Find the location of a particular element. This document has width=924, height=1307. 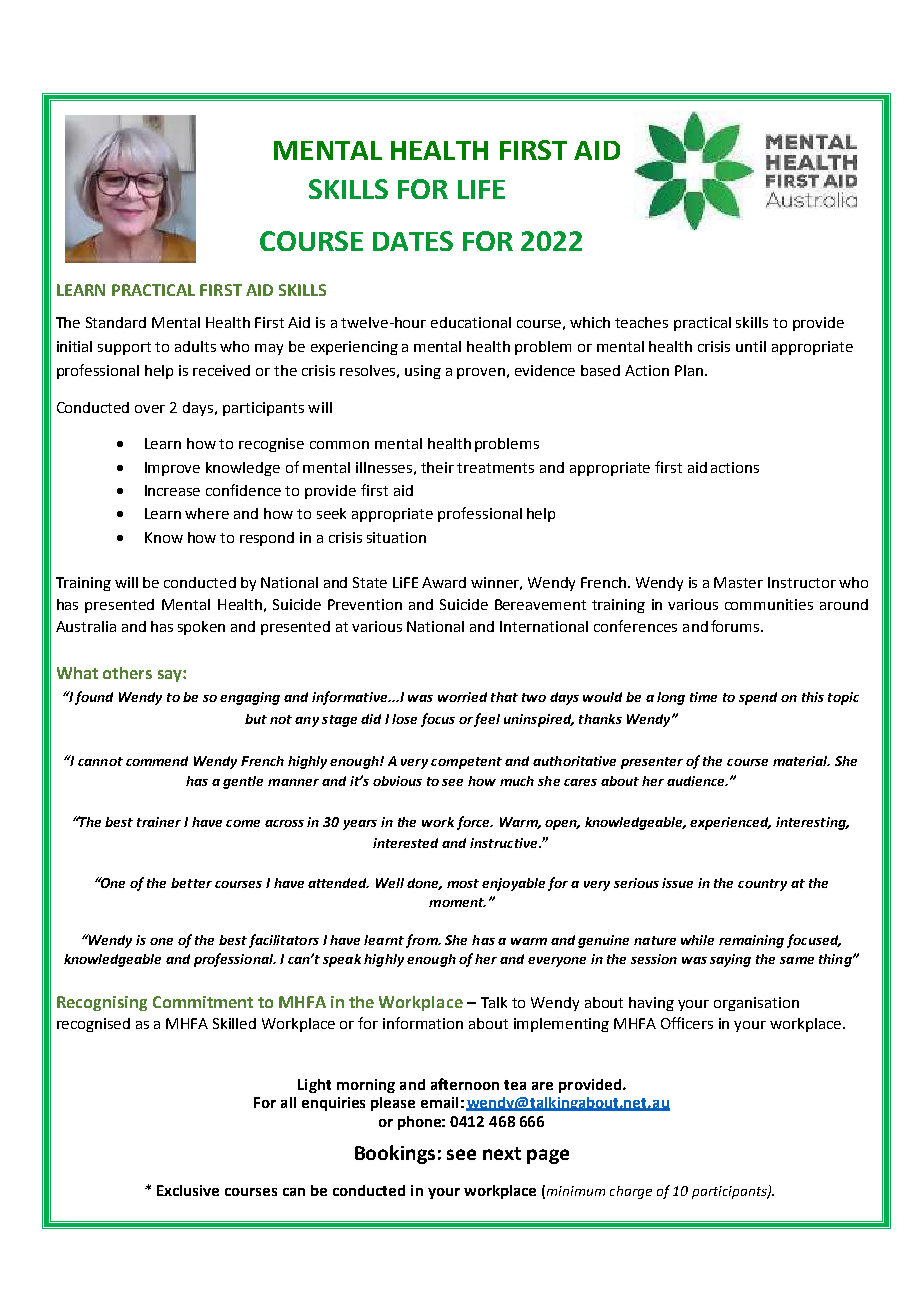

Commitment is located at coordinates (203, 1002).
